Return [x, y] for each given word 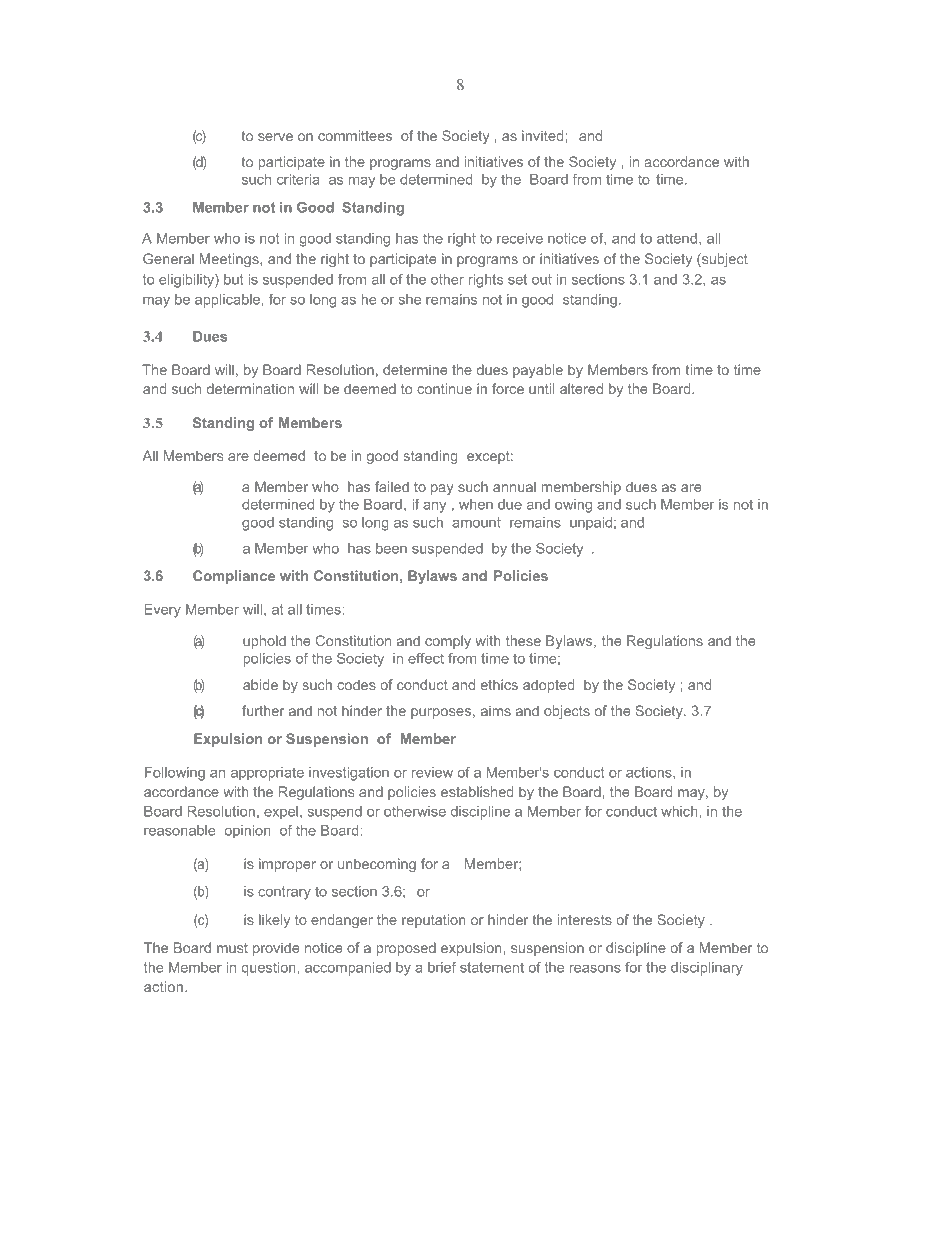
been [391, 548]
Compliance [234, 577]
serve [275, 137]
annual [514, 486]
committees [355, 135]
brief [442, 967]
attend [677, 238]
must [232, 948]
